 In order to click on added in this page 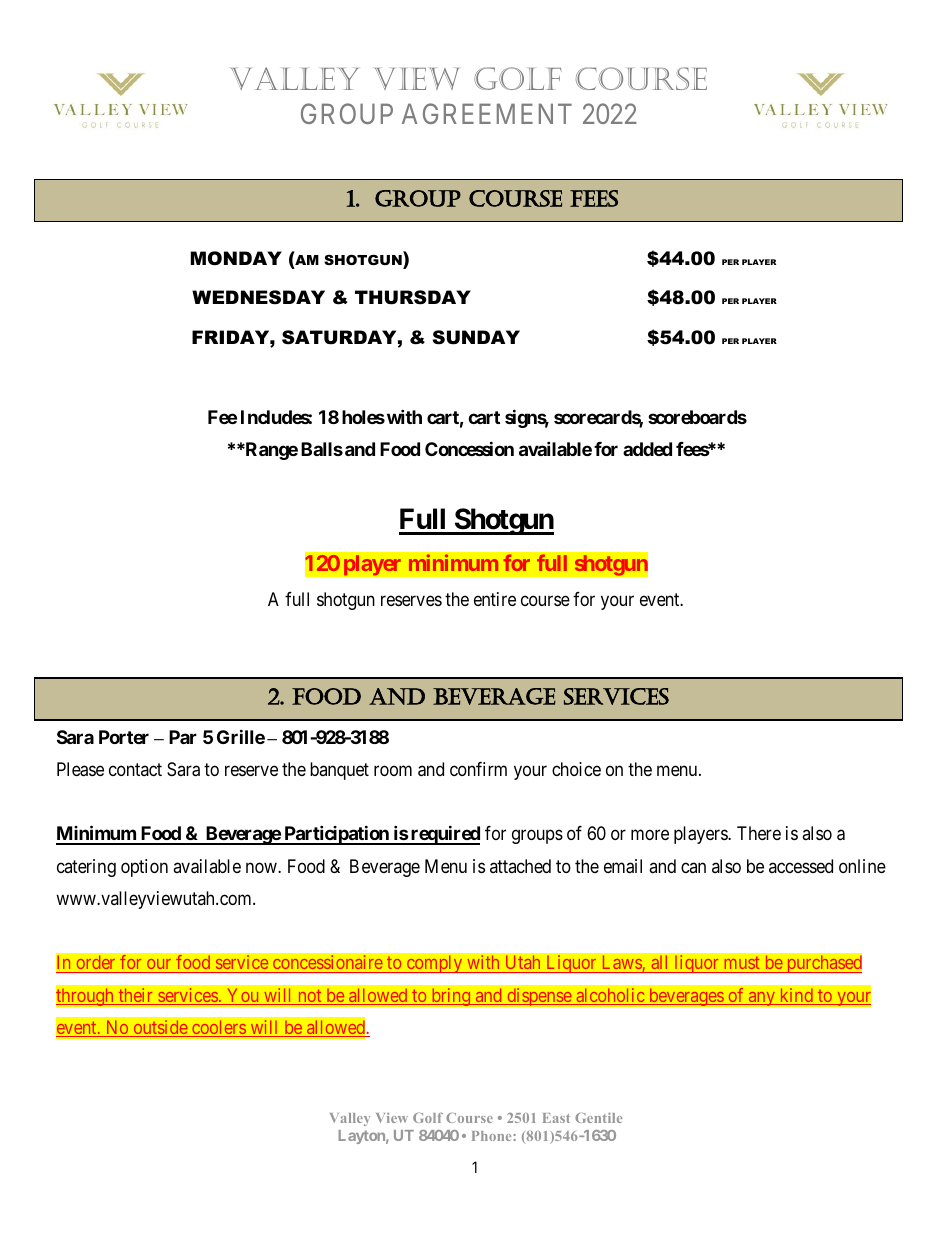, I will do `click(647, 449)`.
